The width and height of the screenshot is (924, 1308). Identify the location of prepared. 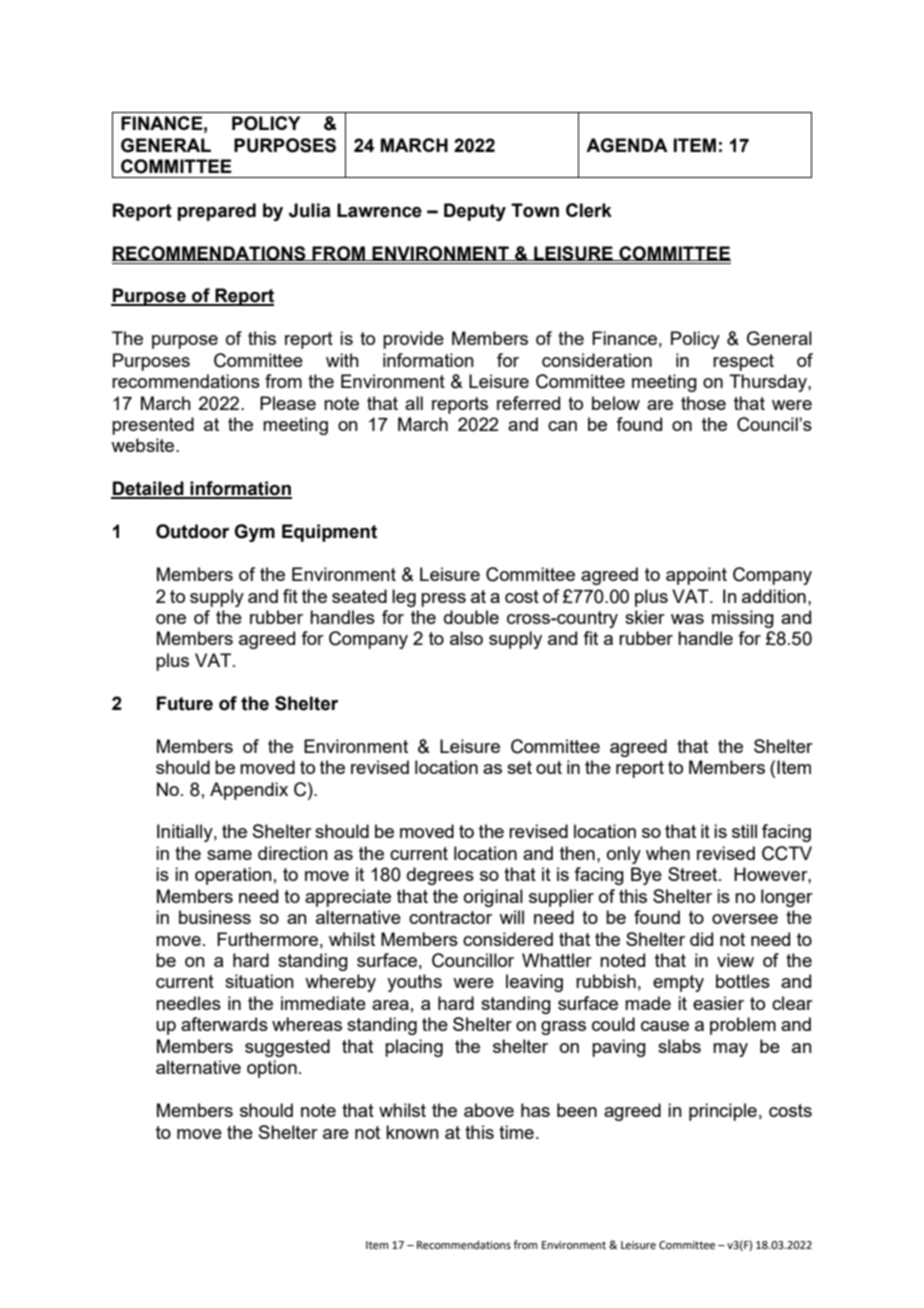
(216, 212).
